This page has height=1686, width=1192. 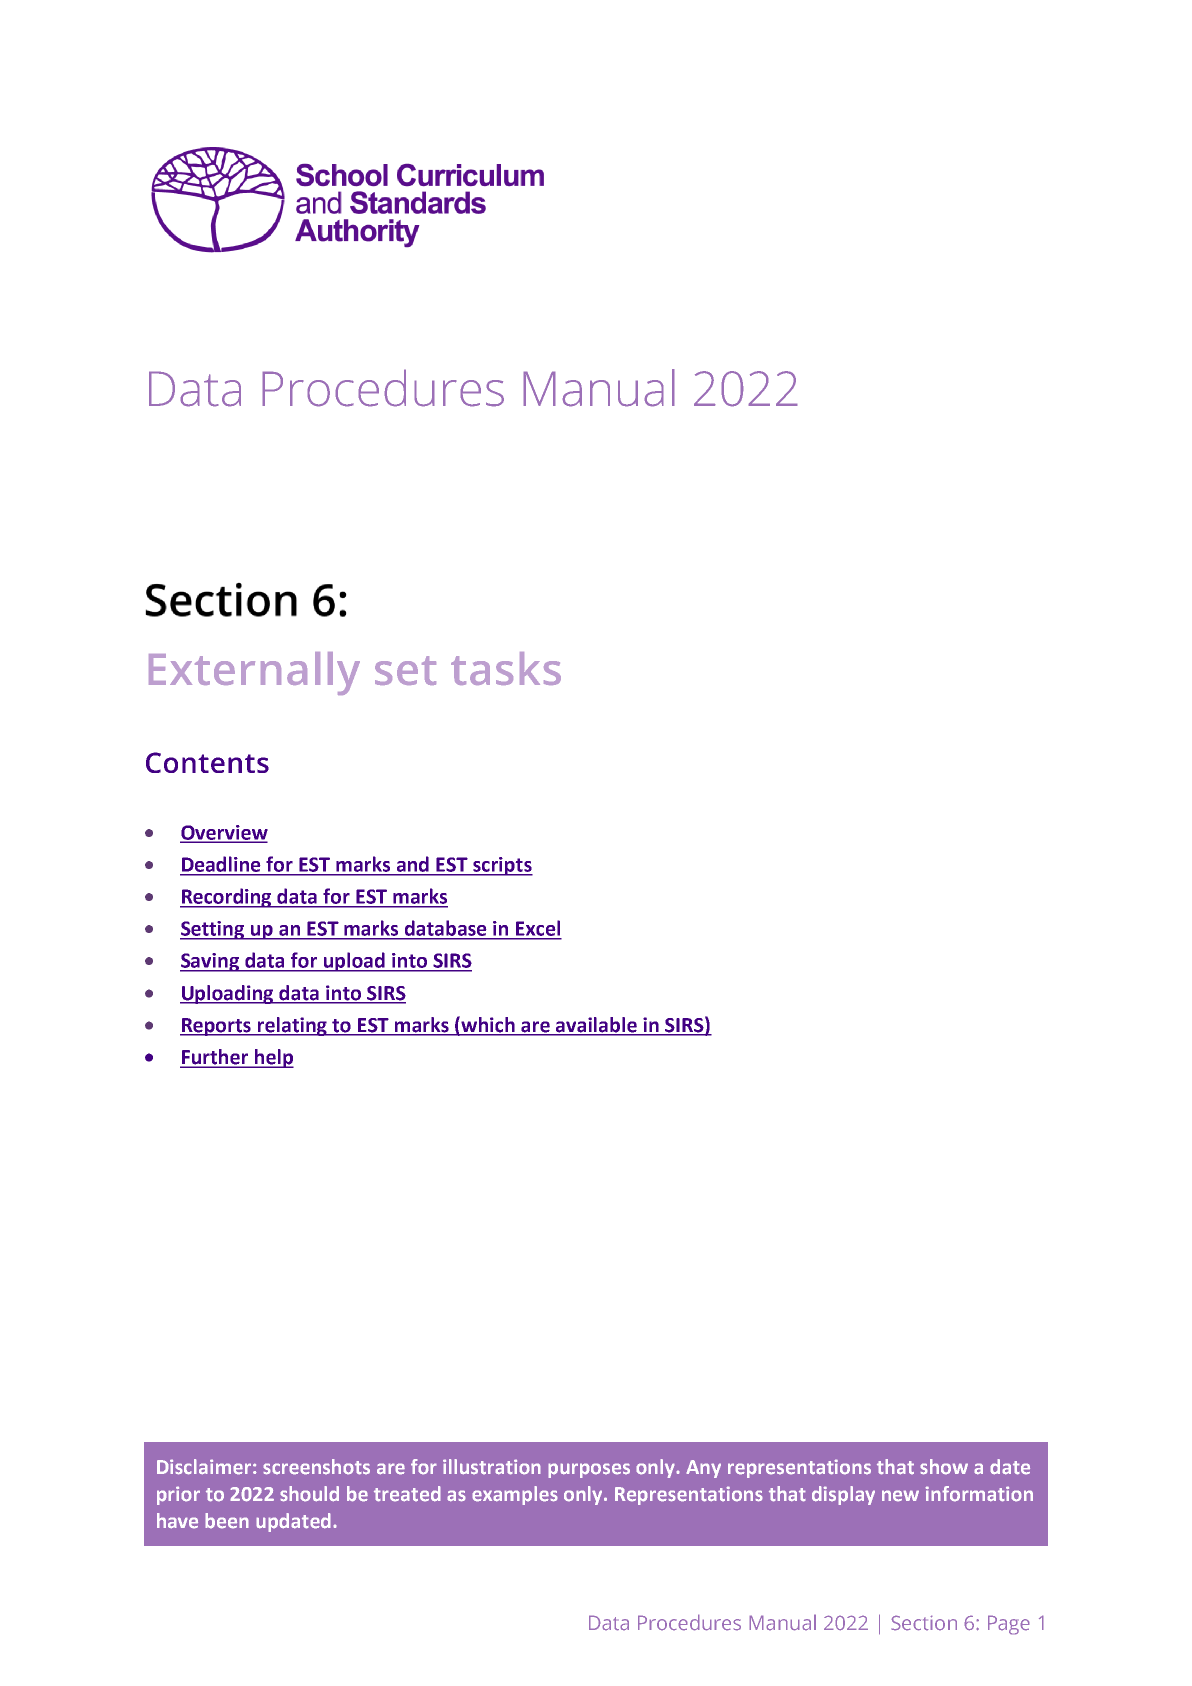 I want to click on scripts, so click(x=502, y=866).
